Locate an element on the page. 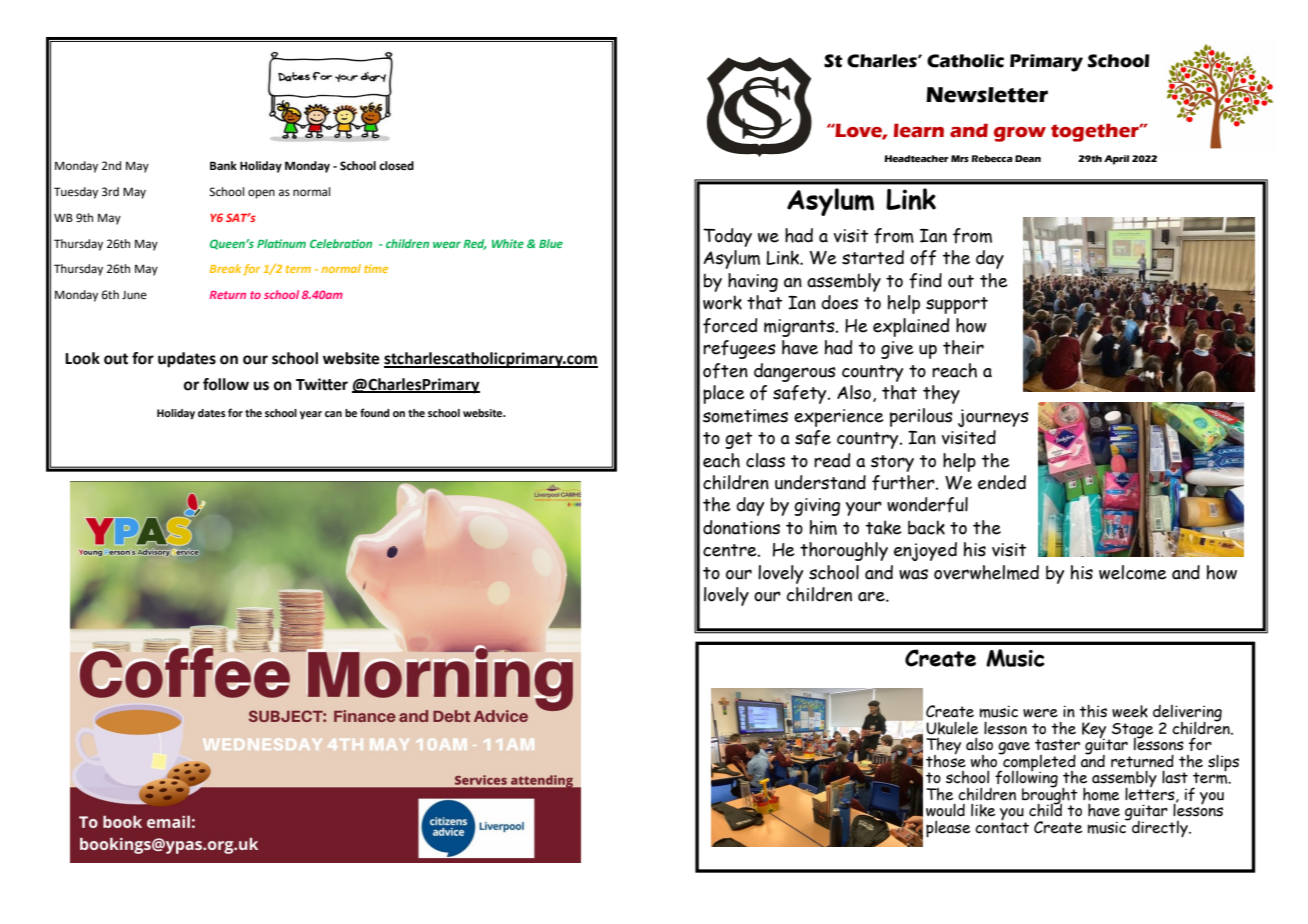 This image has width=1308, height=924. learn is located at coordinates (919, 130).
